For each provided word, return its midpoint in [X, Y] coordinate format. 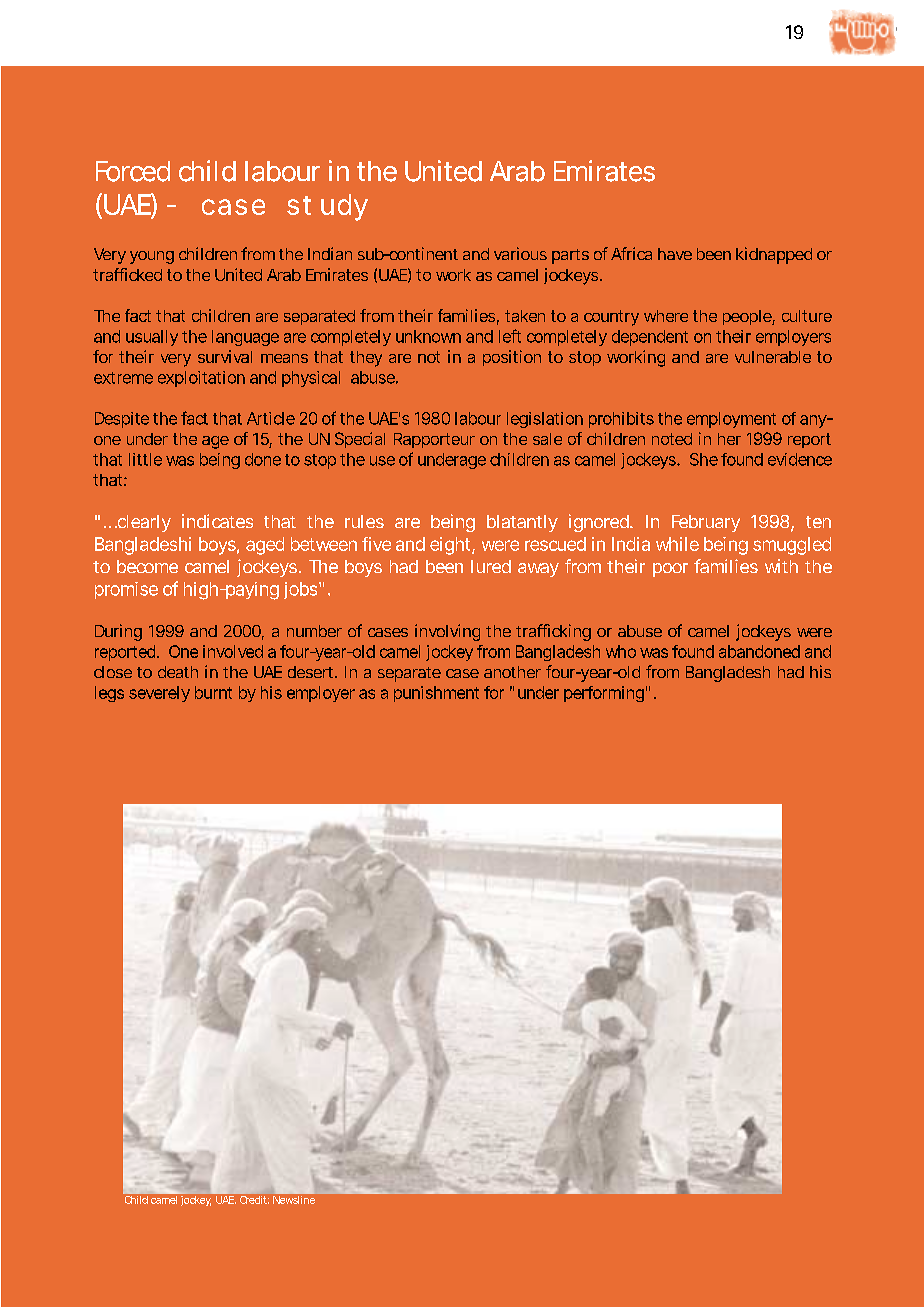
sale [547, 439]
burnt [213, 692]
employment [731, 420]
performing [604, 694]
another [512, 672]
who [621, 651]
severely [159, 694]
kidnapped [774, 255]
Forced [133, 171]
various [520, 253]
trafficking [553, 632]
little [145, 459]
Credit [253, 1198]
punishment [436, 694]
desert [312, 672]
